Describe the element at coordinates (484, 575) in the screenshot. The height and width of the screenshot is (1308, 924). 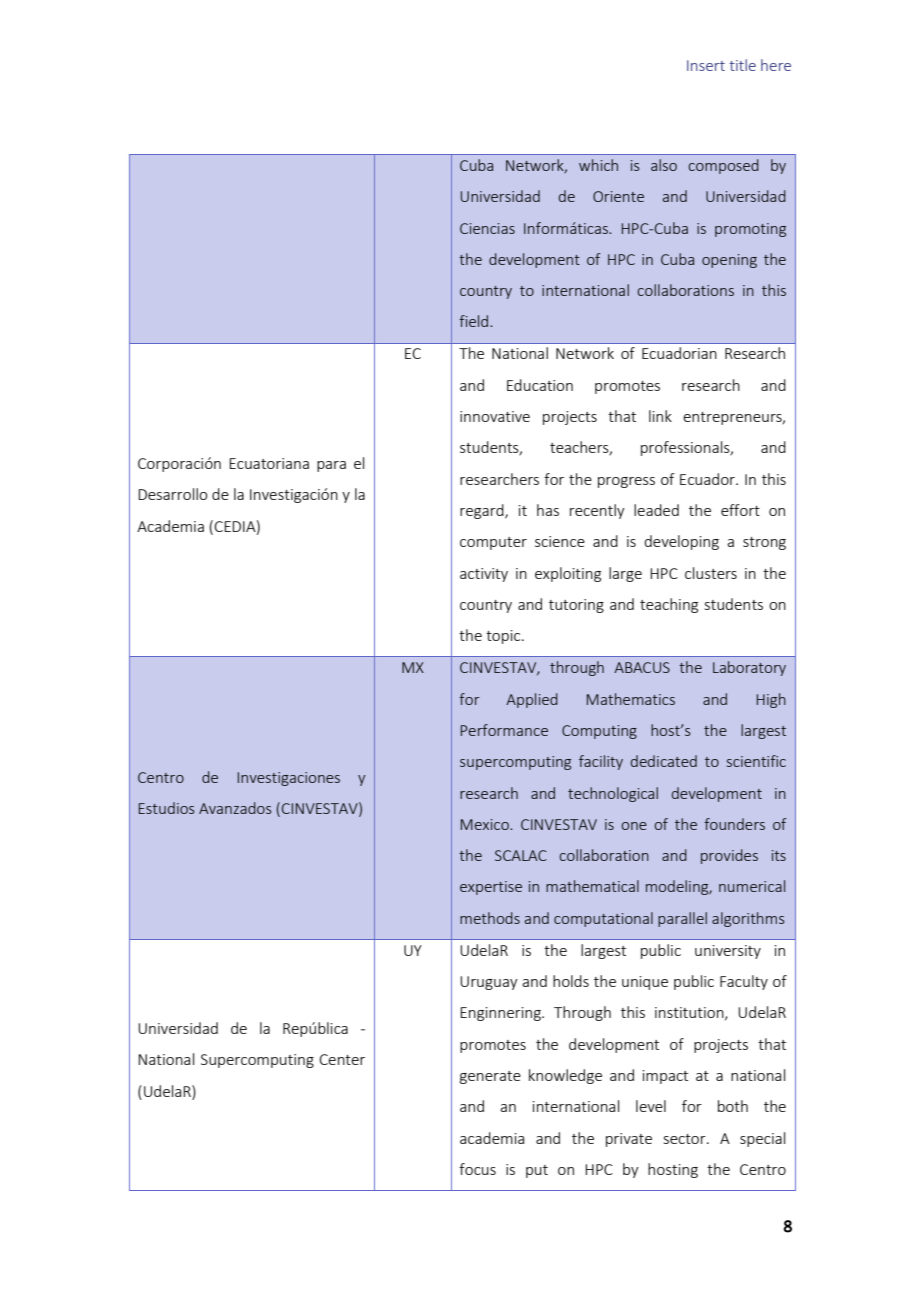
I see `activity` at that location.
